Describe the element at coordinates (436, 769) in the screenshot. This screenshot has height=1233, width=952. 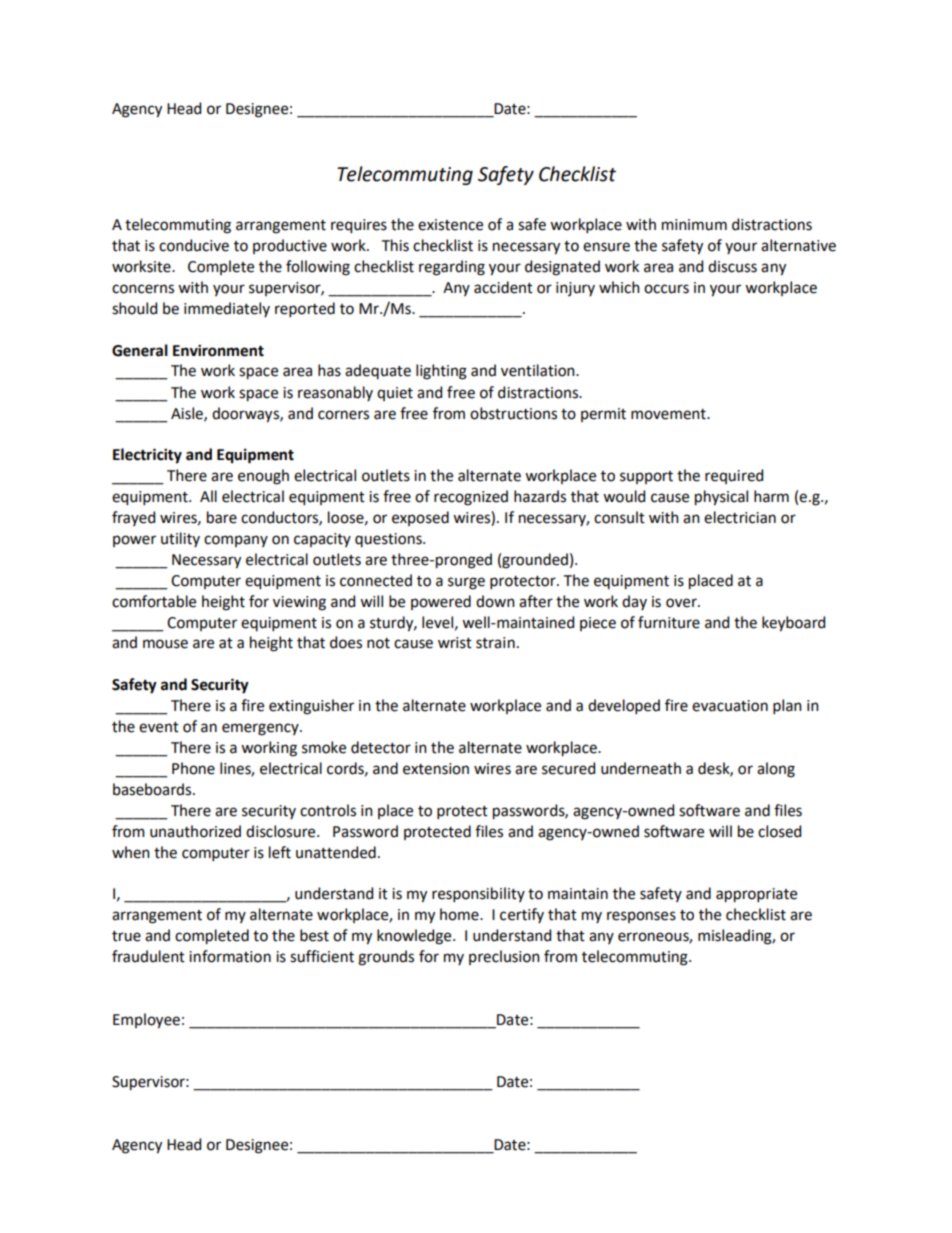
I see `extension` at that location.
